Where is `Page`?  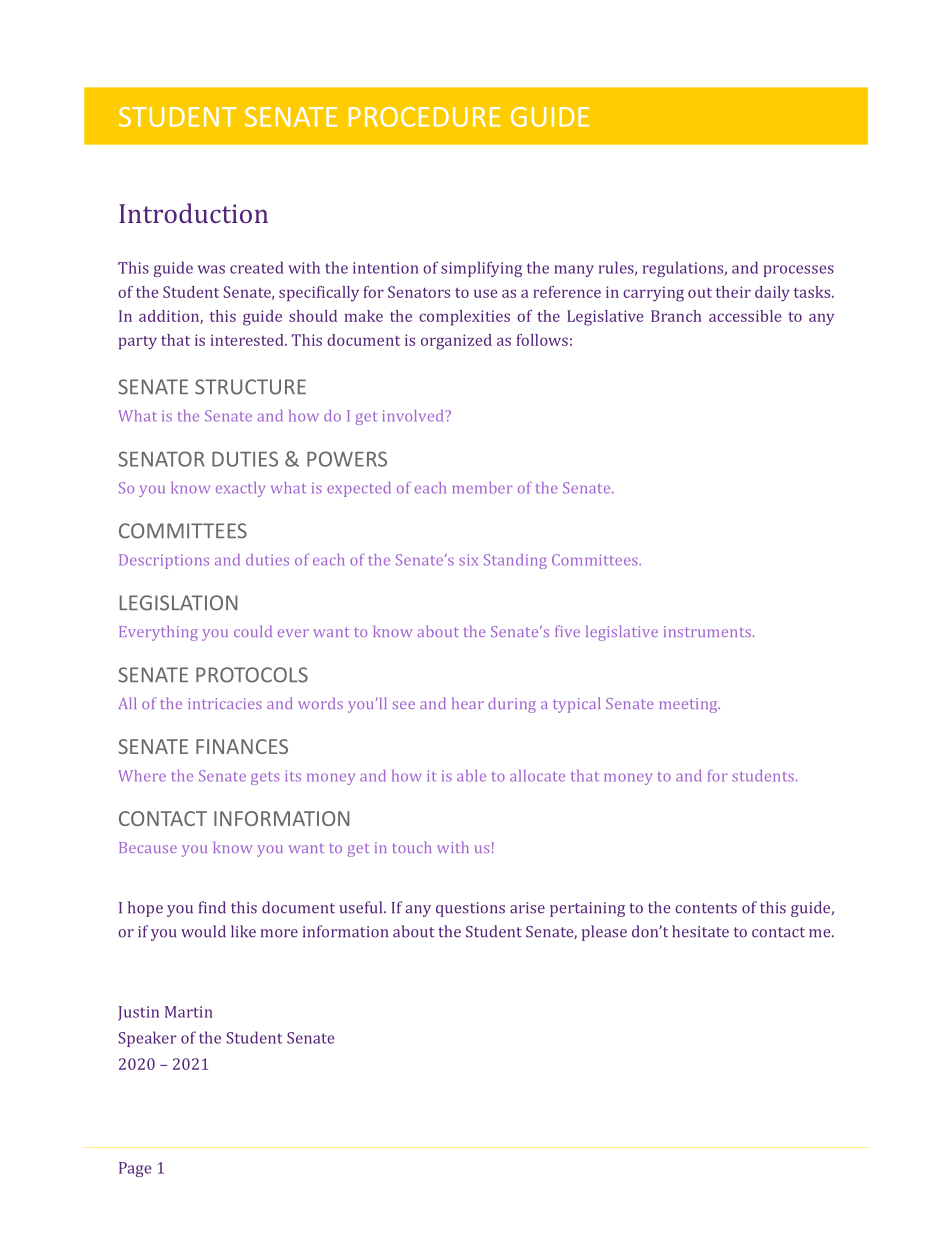
Page is located at coordinates (135, 1169).
